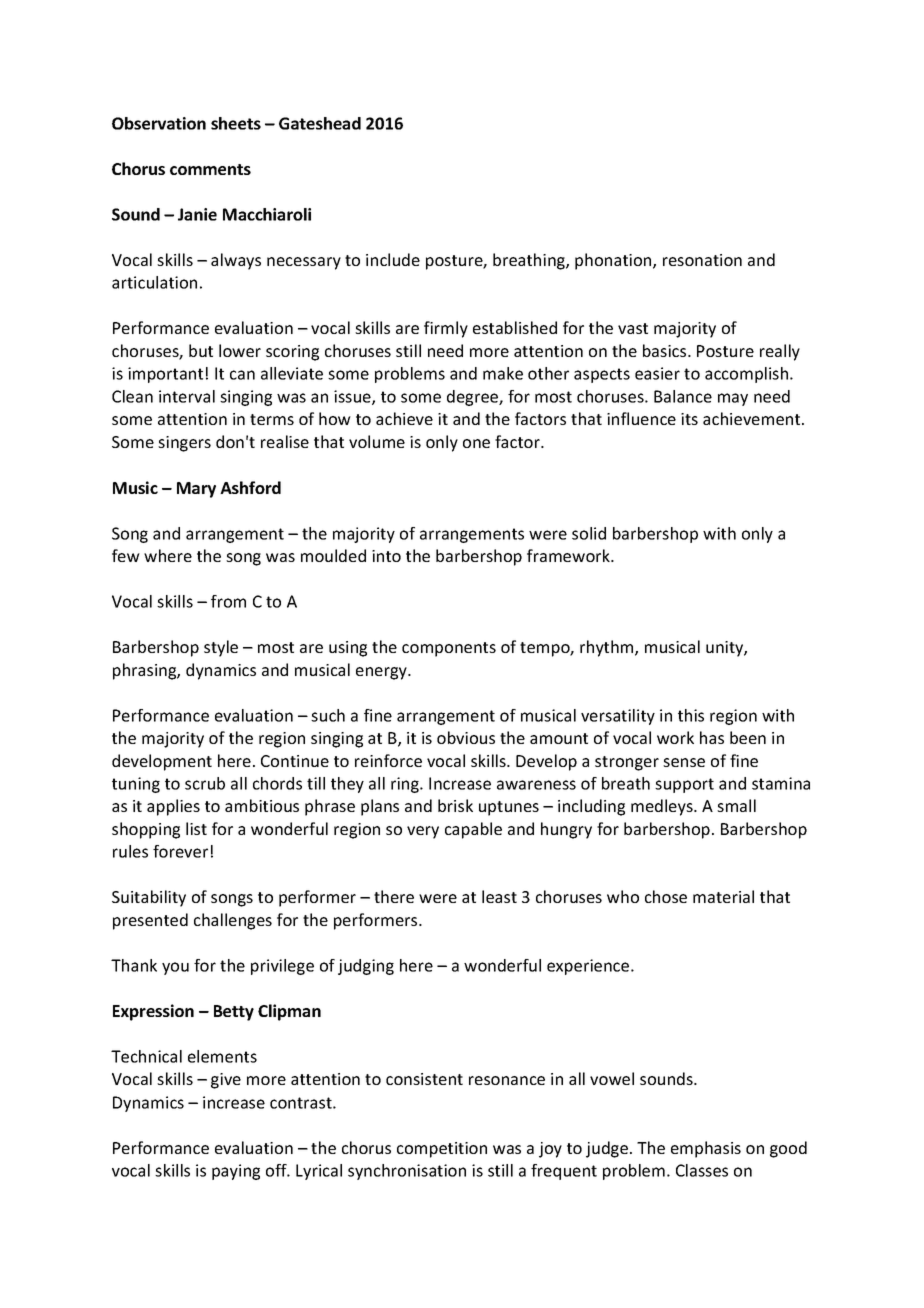 Image resolution: width=924 pixels, height=1308 pixels. I want to click on list, so click(196, 828).
